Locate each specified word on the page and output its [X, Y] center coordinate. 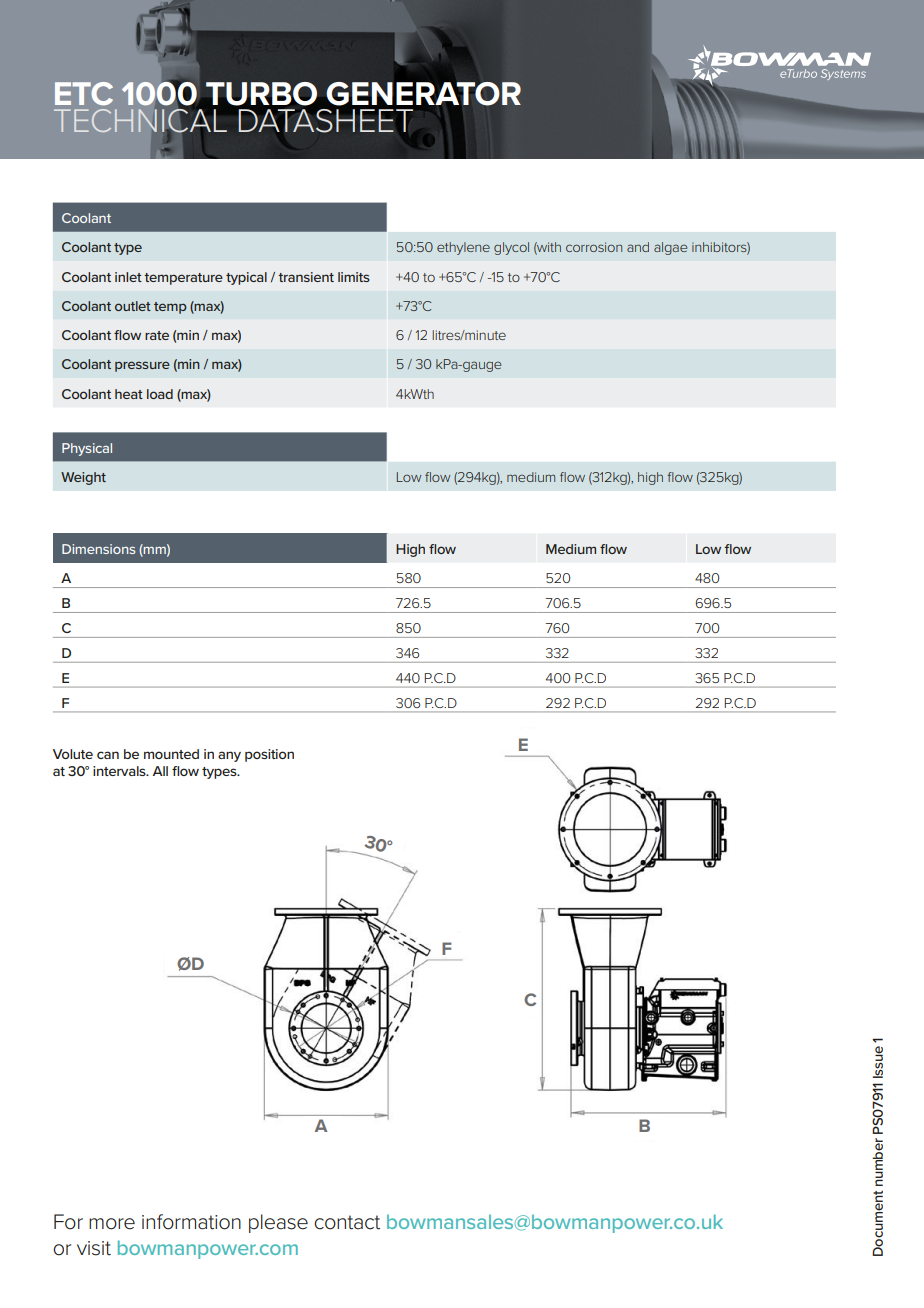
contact [347, 1222]
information [191, 1222]
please [278, 1223]
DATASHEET [325, 121]
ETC [84, 93]
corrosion [594, 247]
